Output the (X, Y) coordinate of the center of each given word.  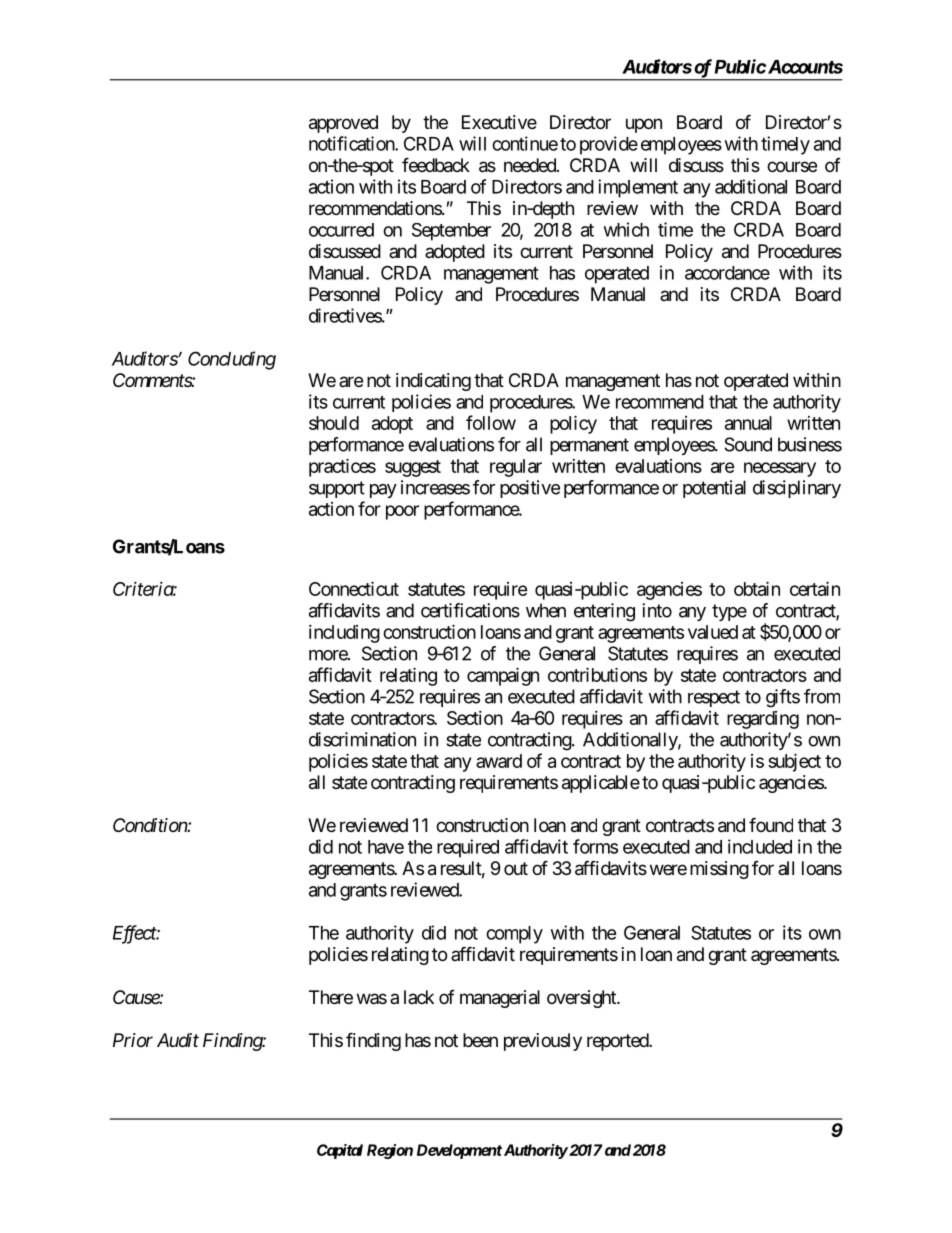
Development (459, 1151)
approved (343, 124)
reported (618, 1042)
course (792, 166)
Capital (340, 1151)
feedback (436, 165)
